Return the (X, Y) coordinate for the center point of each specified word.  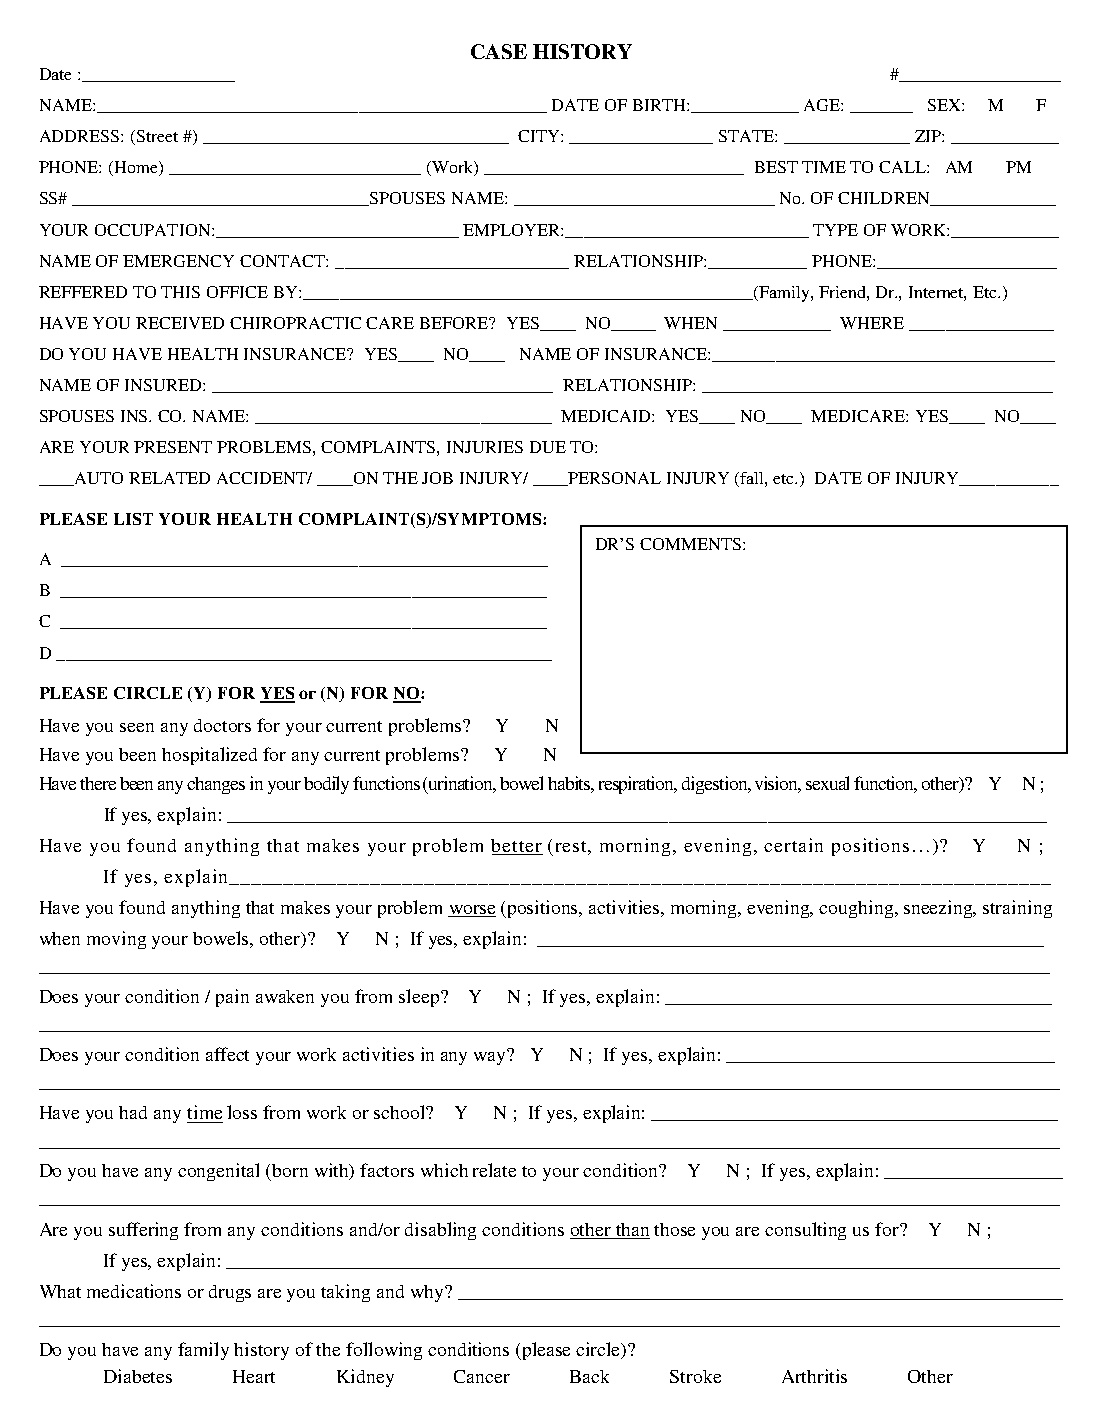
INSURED (164, 385)
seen (137, 727)
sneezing (939, 909)
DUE (548, 447)
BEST (776, 167)
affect (227, 1054)
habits (571, 784)
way (491, 1057)
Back (589, 1376)
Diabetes (138, 1376)
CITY (540, 136)
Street (157, 136)
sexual (827, 783)
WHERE (872, 323)
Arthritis (814, 1376)
